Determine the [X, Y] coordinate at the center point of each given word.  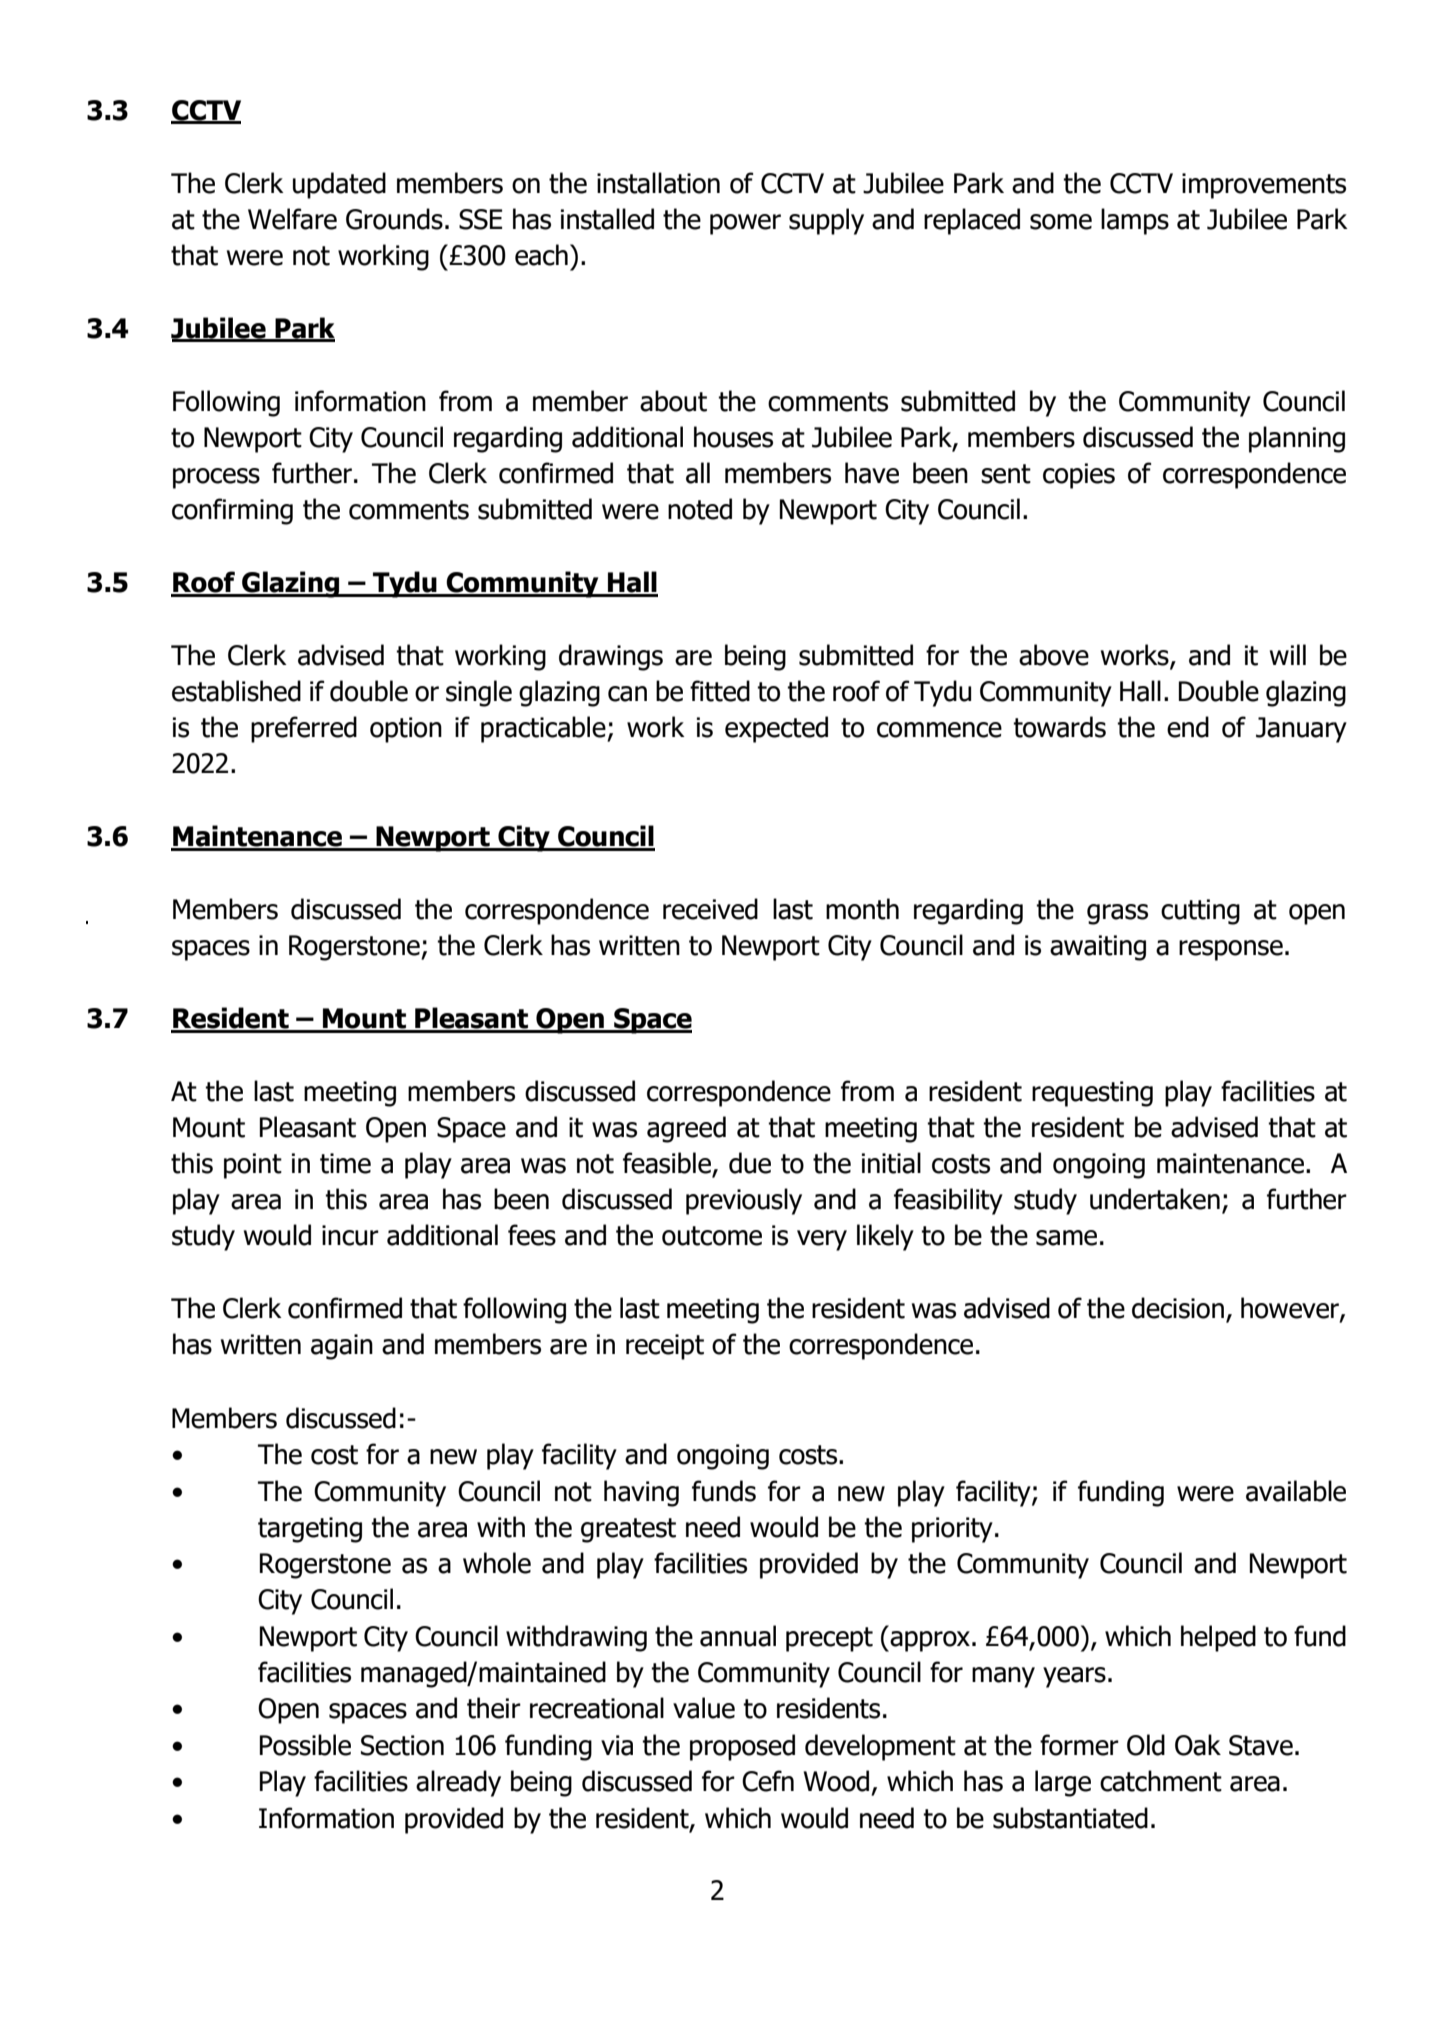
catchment [1161, 1781]
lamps [1135, 221]
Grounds [394, 219]
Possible [305, 1745]
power [745, 224]
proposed [742, 1747]
